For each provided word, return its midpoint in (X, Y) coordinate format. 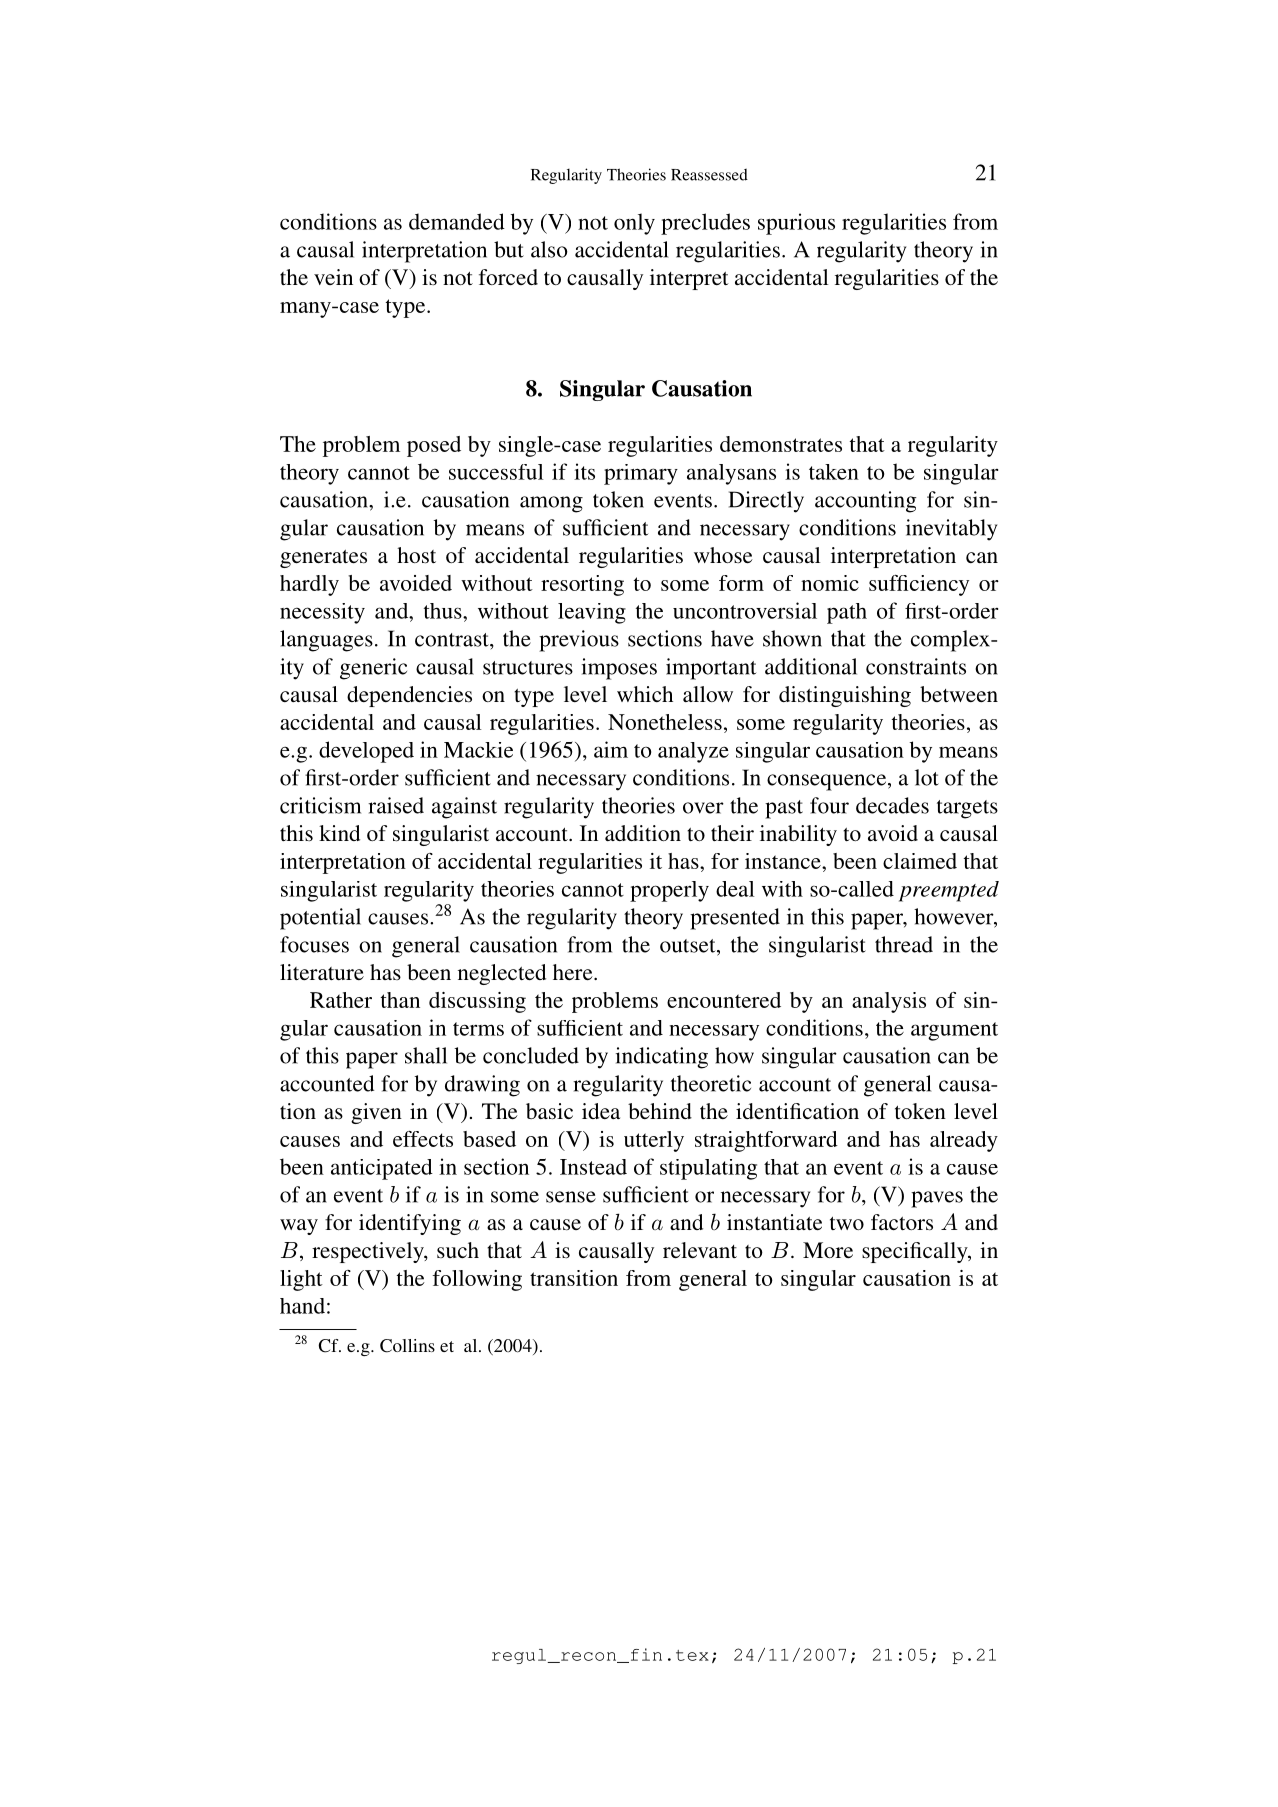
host (416, 555)
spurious (796, 224)
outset (689, 946)
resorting (582, 585)
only (634, 224)
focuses (314, 944)
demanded (457, 221)
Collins (407, 1346)
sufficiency (919, 585)
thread (904, 944)
